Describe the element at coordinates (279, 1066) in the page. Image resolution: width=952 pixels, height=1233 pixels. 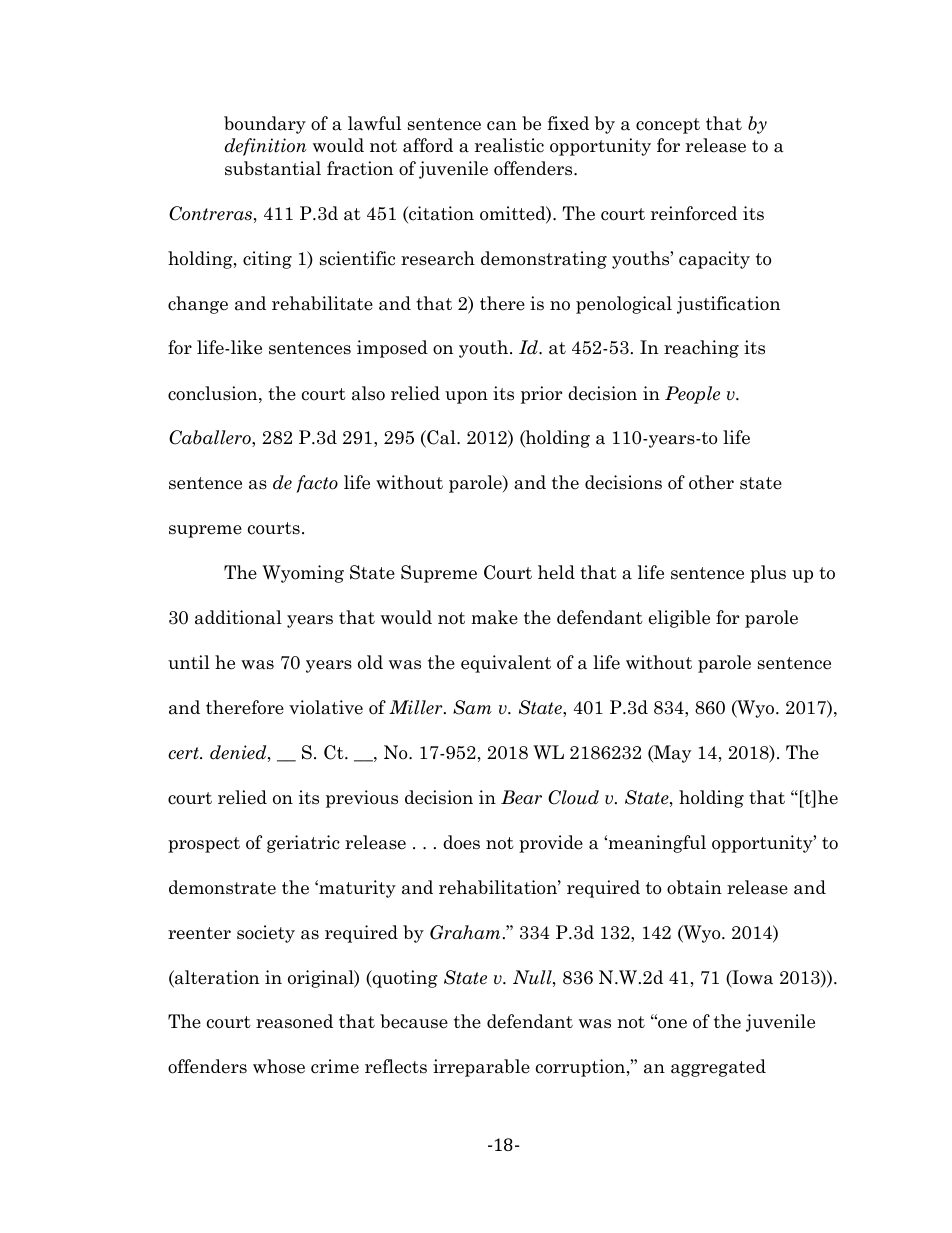
I see `whose` at that location.
